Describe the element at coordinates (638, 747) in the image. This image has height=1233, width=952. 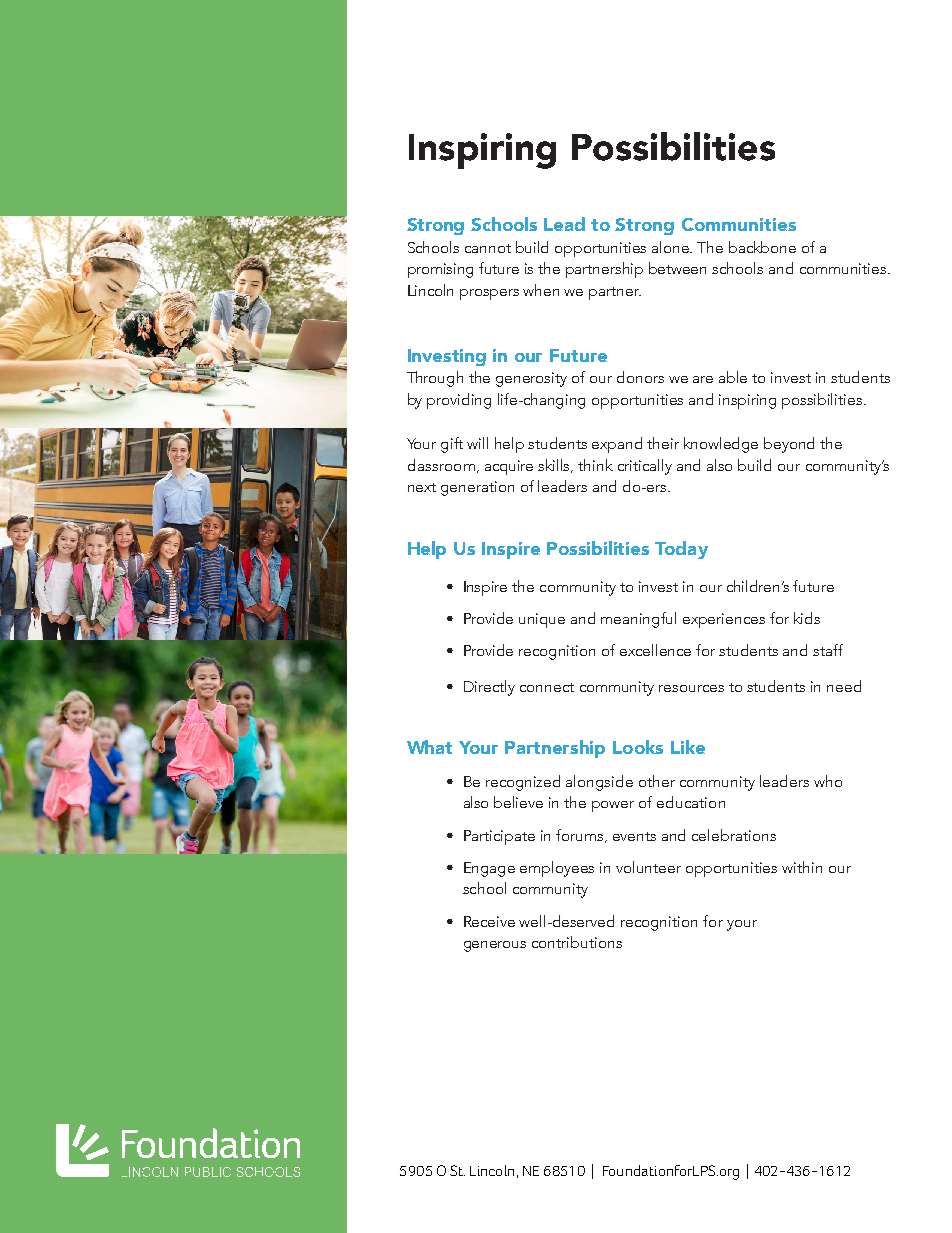
I see `Looks` at that location.
